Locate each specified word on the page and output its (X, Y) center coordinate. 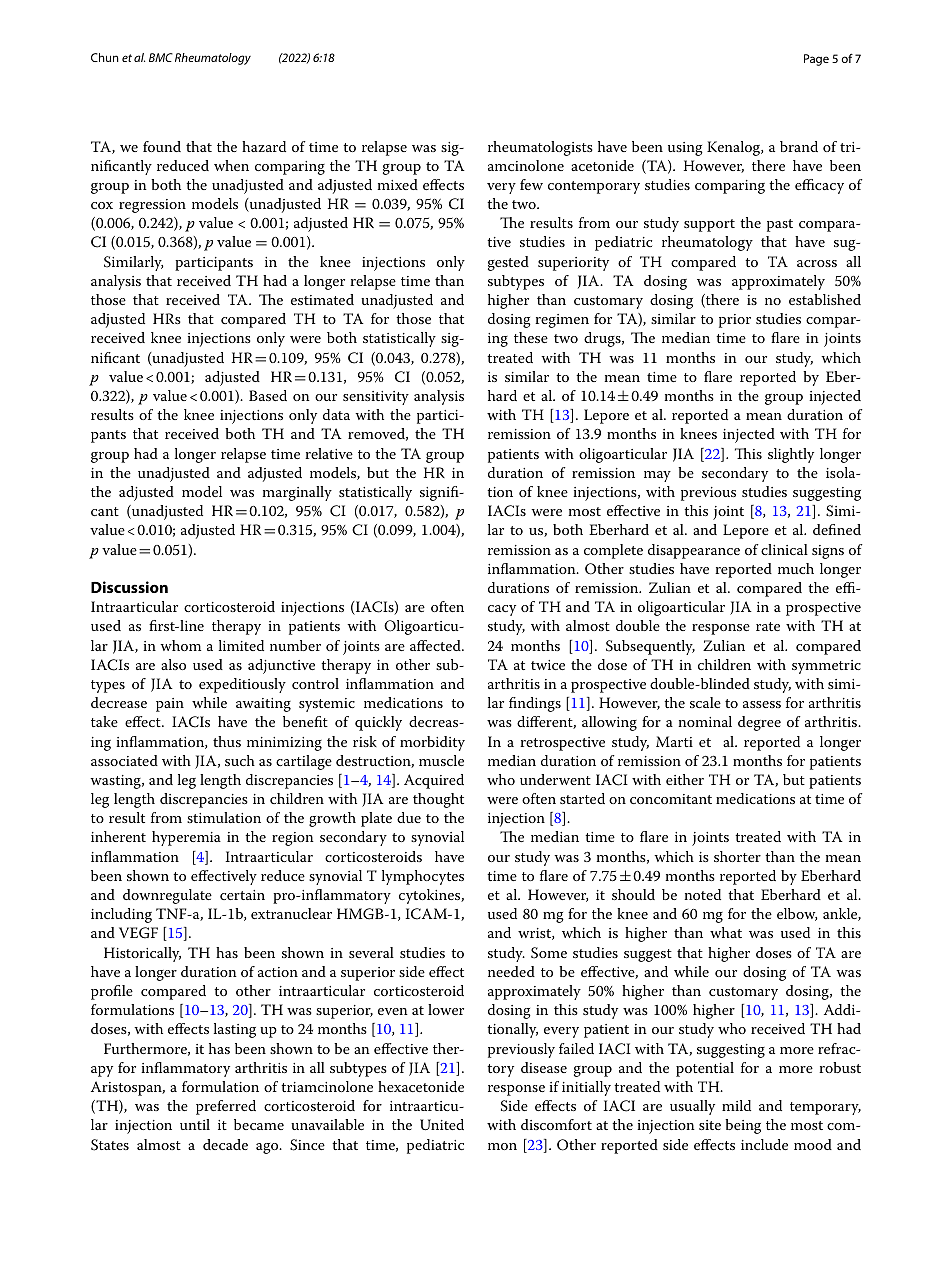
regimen (562, 321)
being (743, 1126)
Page (816, 60)
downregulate (167, 896)
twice (548, 665)
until (195, 1124)
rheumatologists (540, 148)
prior (735, 321)
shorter (737, 856)
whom (180, 645)
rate (768, 626)
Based (268, 395)
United (442, 1125)
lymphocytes (423, 877)
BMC (161, 57)
